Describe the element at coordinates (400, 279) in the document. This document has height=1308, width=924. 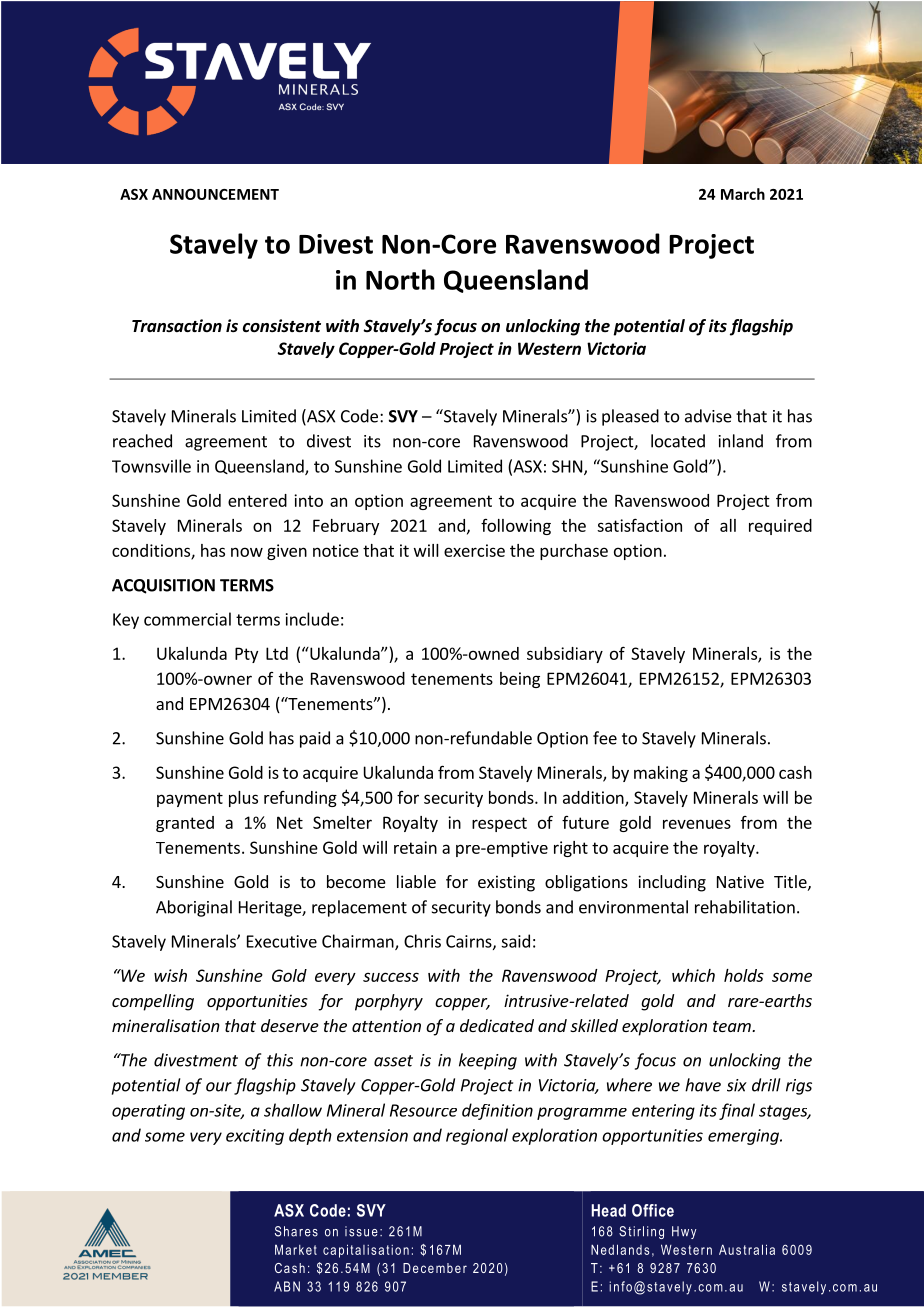
I see `North` at that location.
